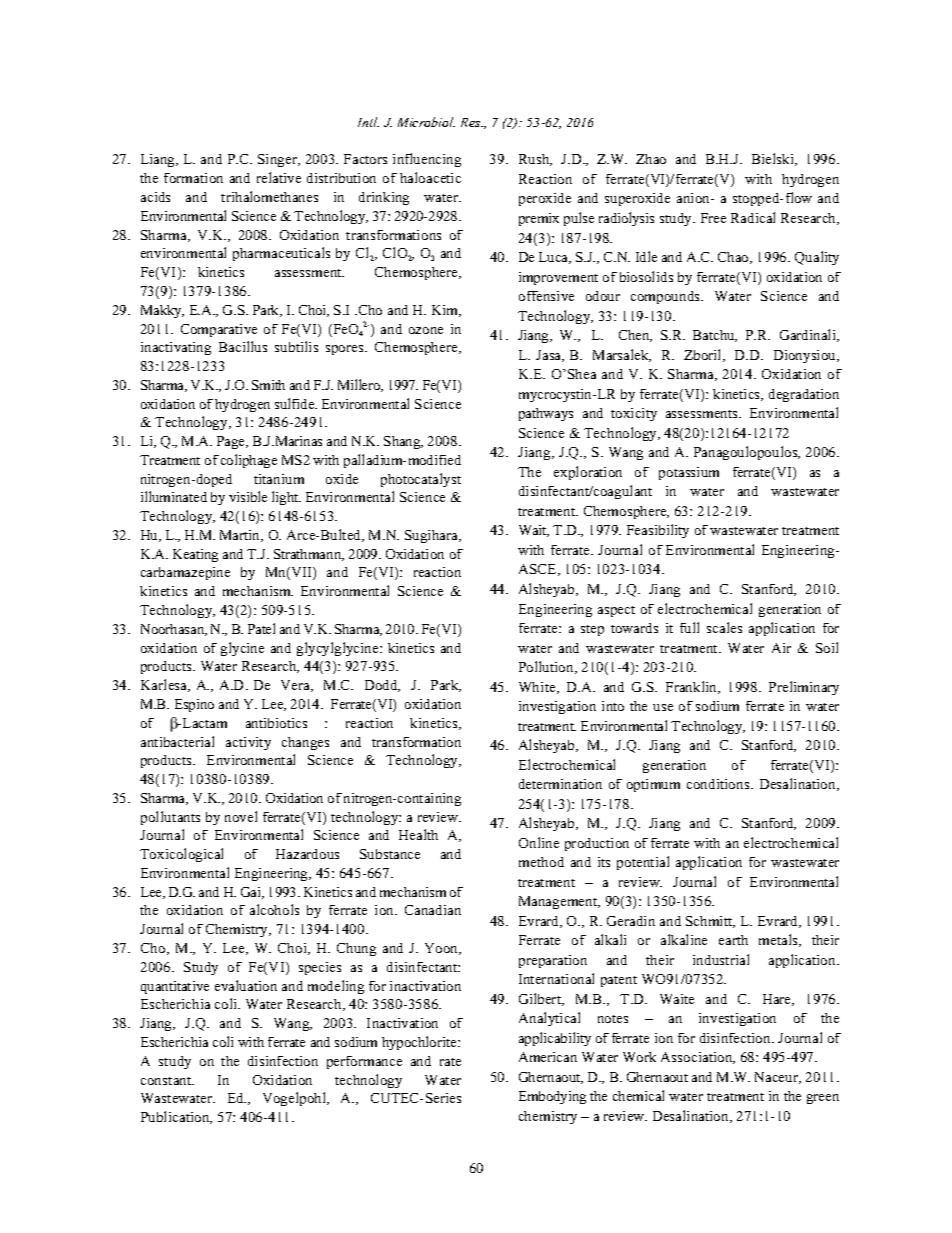 This screenshot has width=952, height=1233. I want to click on Online, so click(539, 842).
